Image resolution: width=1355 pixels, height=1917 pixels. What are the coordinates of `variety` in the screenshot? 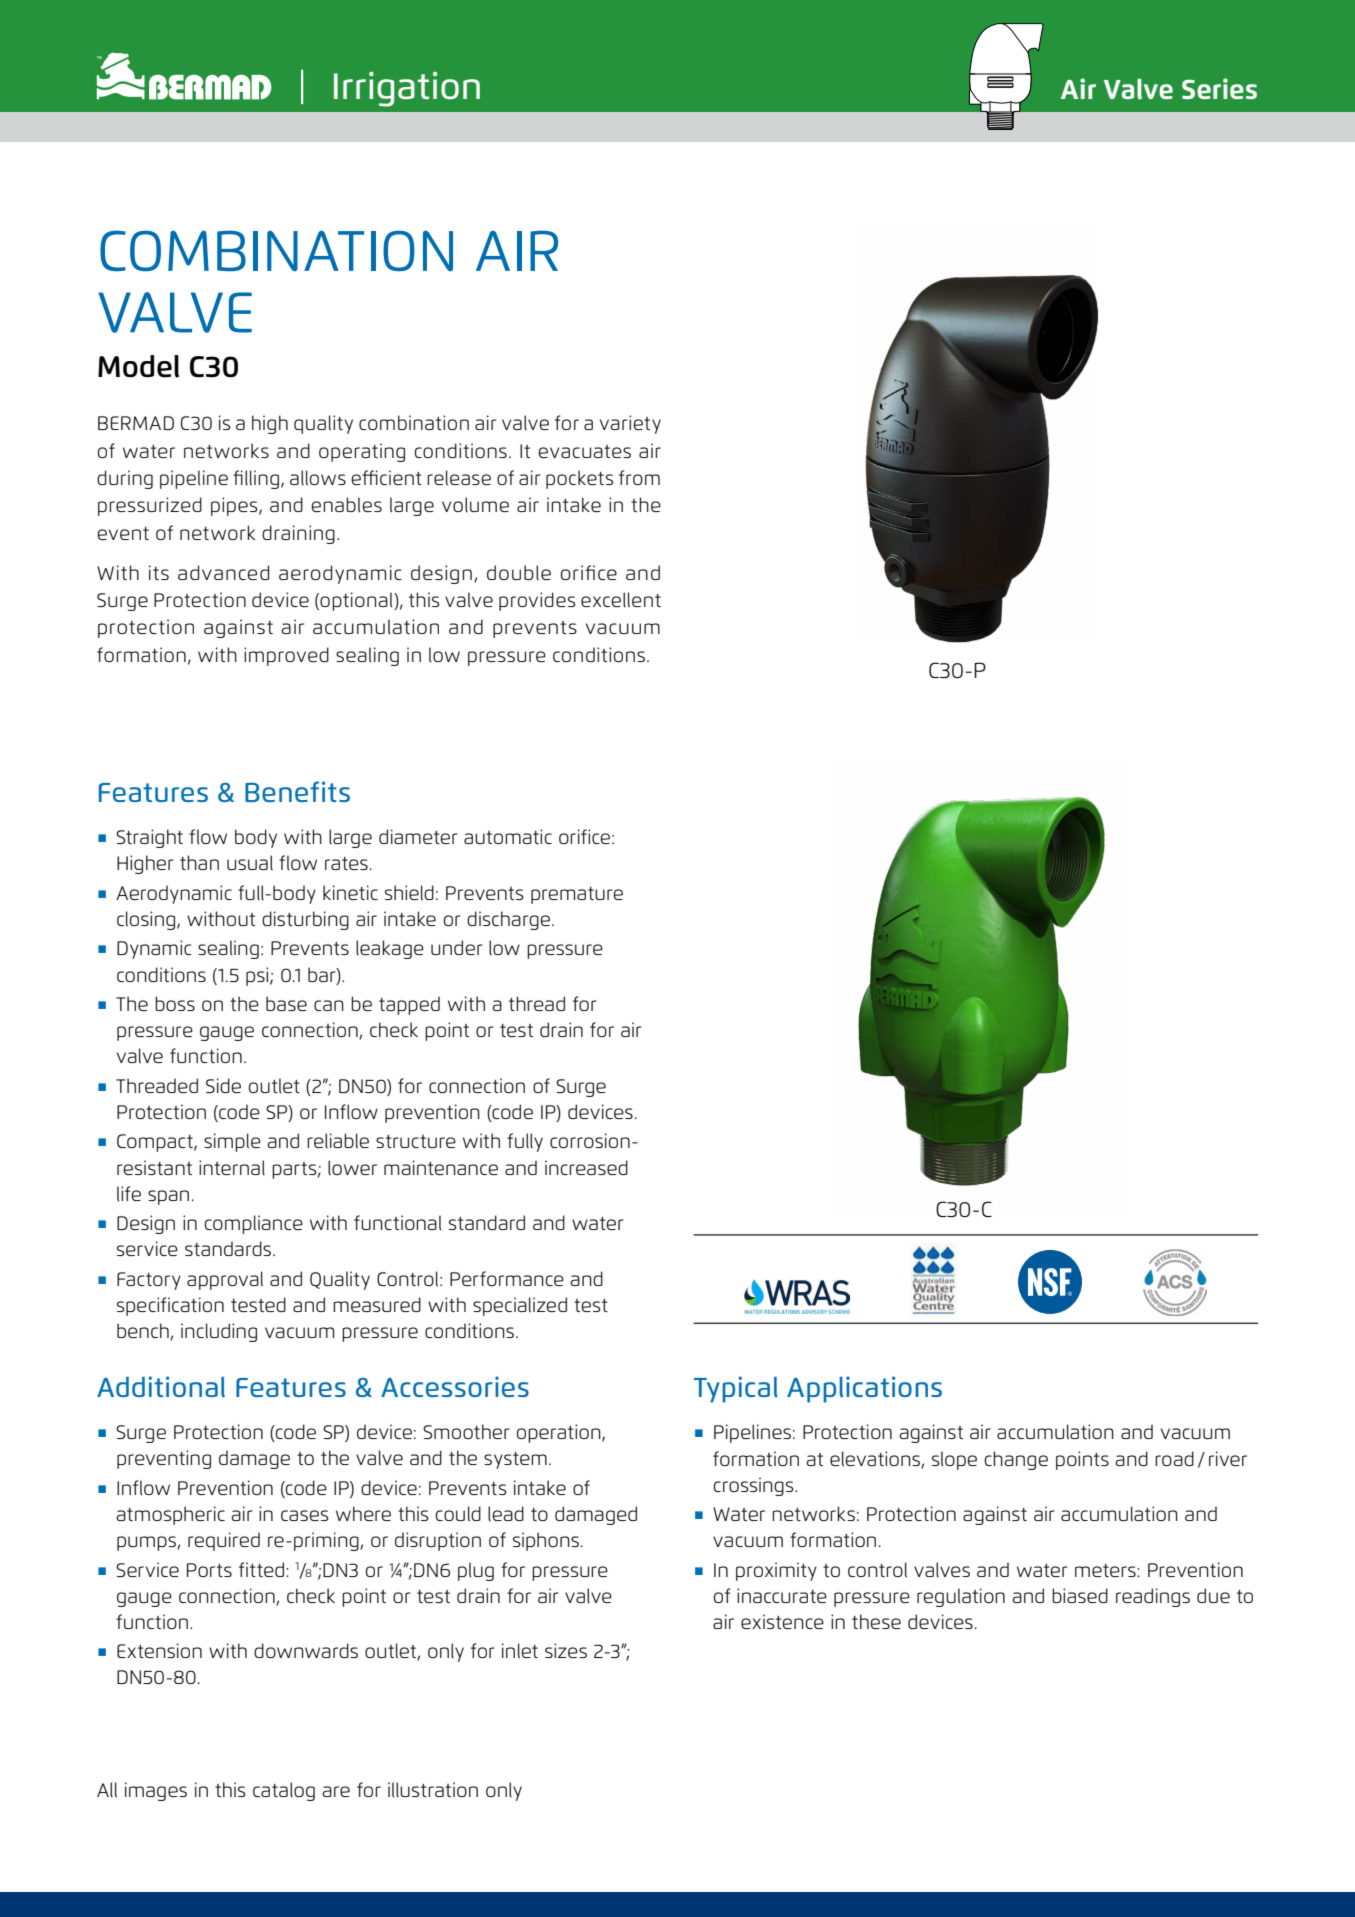 It's located at (630, 424).
